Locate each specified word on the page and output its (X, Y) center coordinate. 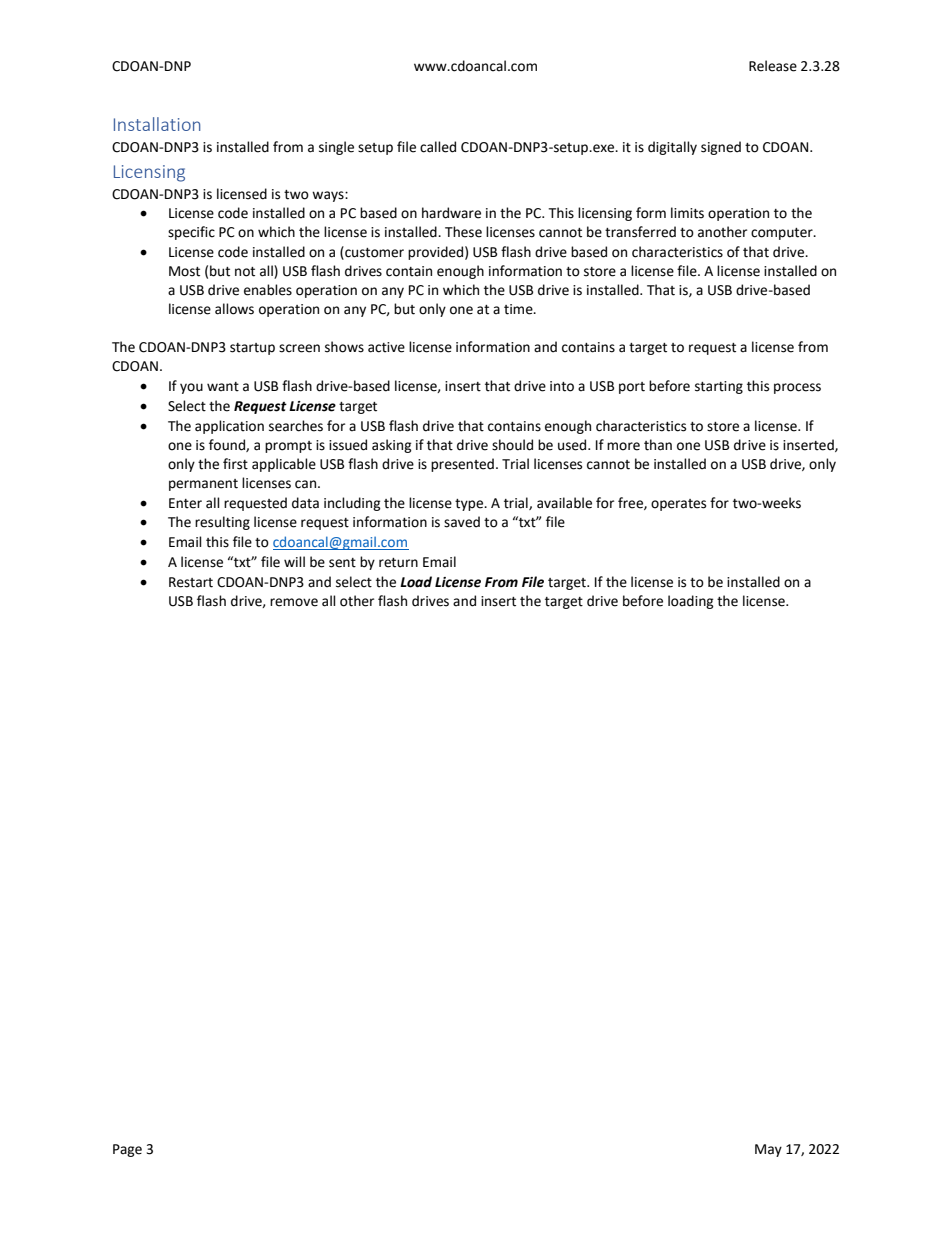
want (223, 387)
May (768, 1150)
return (398, 563)
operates (678, 505)
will (294, 561)
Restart (191, 582)
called (438, 147)
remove (294, 602)
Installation (157, 124)
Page (127, 1150)
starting (719, 387)
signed (721, 148)
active (386, 347)
